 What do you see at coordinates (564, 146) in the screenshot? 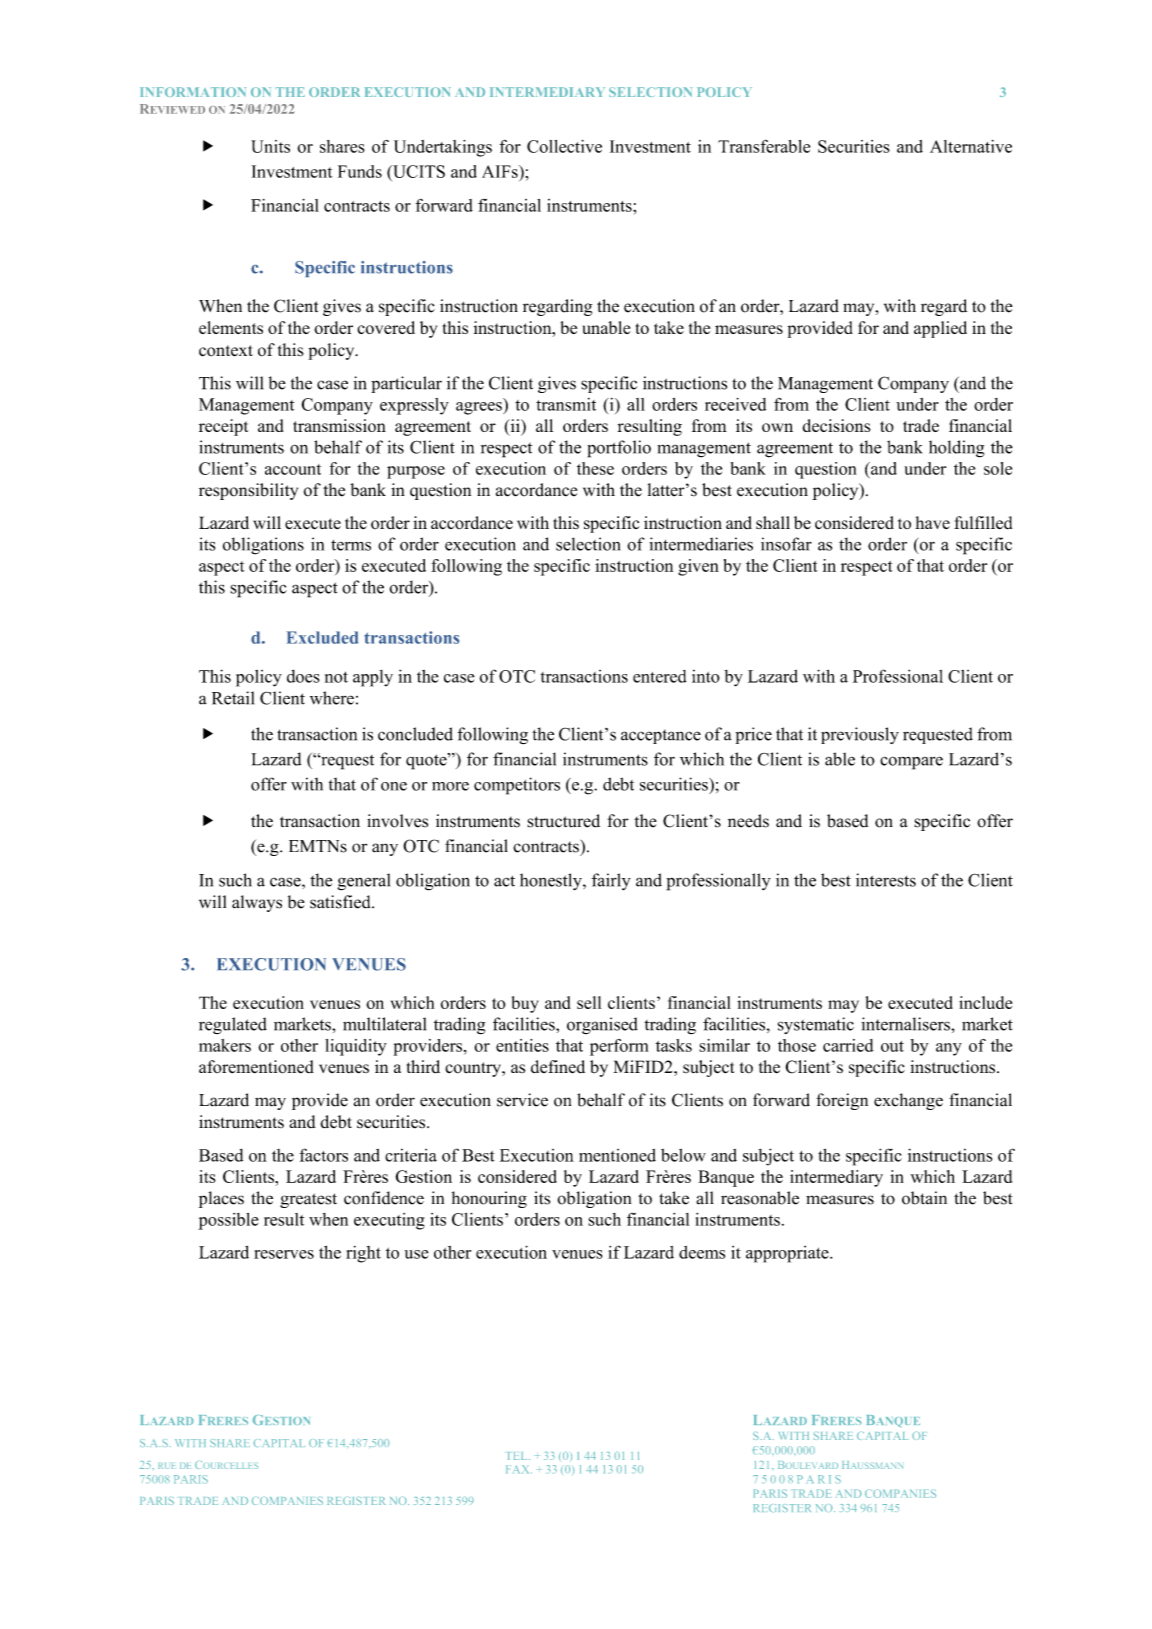
I see `Collective` at bounding box center [564, 146].
